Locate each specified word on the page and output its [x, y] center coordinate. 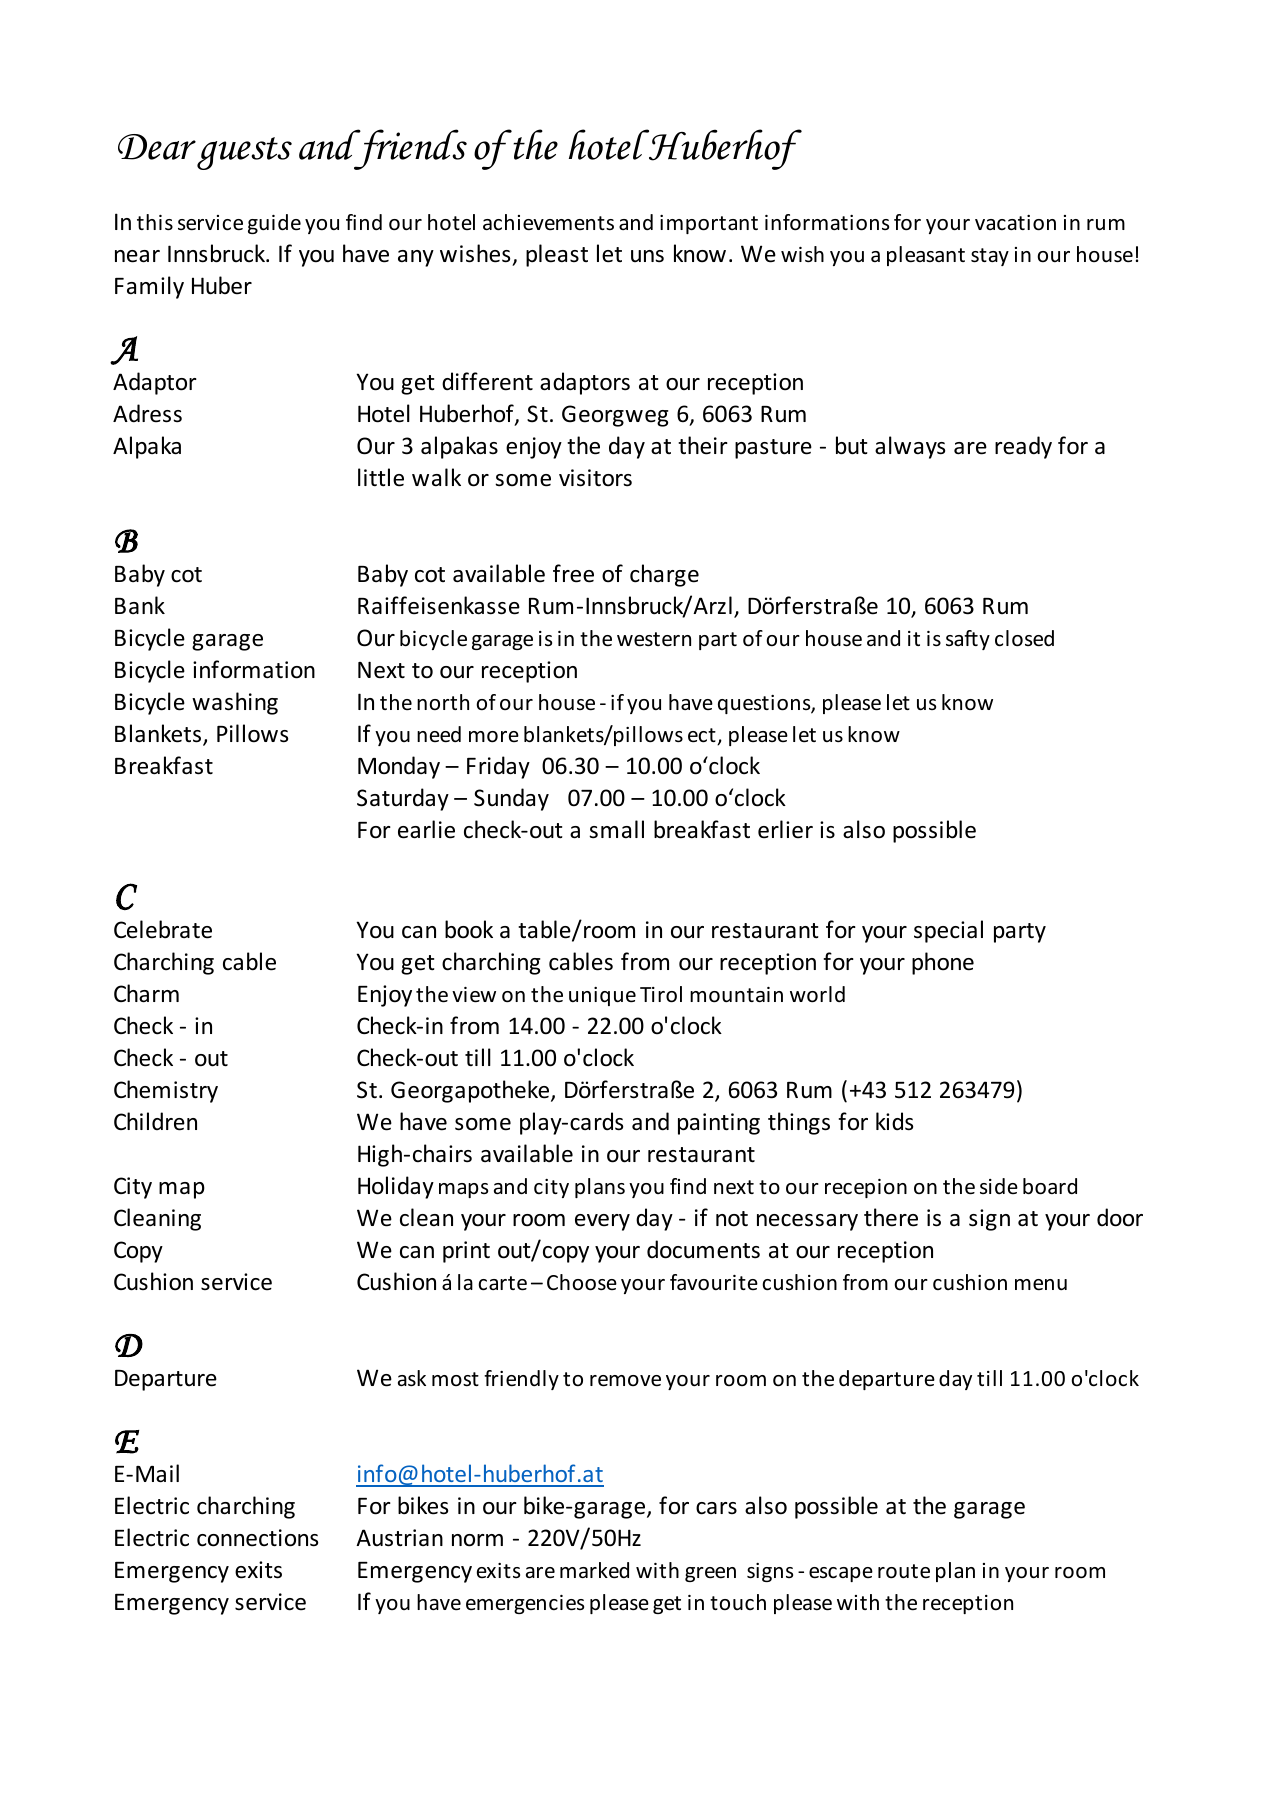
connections [257, 1538]
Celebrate [163, 929]
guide [274, 224]
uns [647, 256]
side [999, 1186]
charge [664, 575]
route [904, 1571]
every [602, 1222]
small [616, 829]
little [381, 477]
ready [1023, 447]
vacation [1015, 223]
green [710, 1574]
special [948, 931]
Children [155, 1121]
